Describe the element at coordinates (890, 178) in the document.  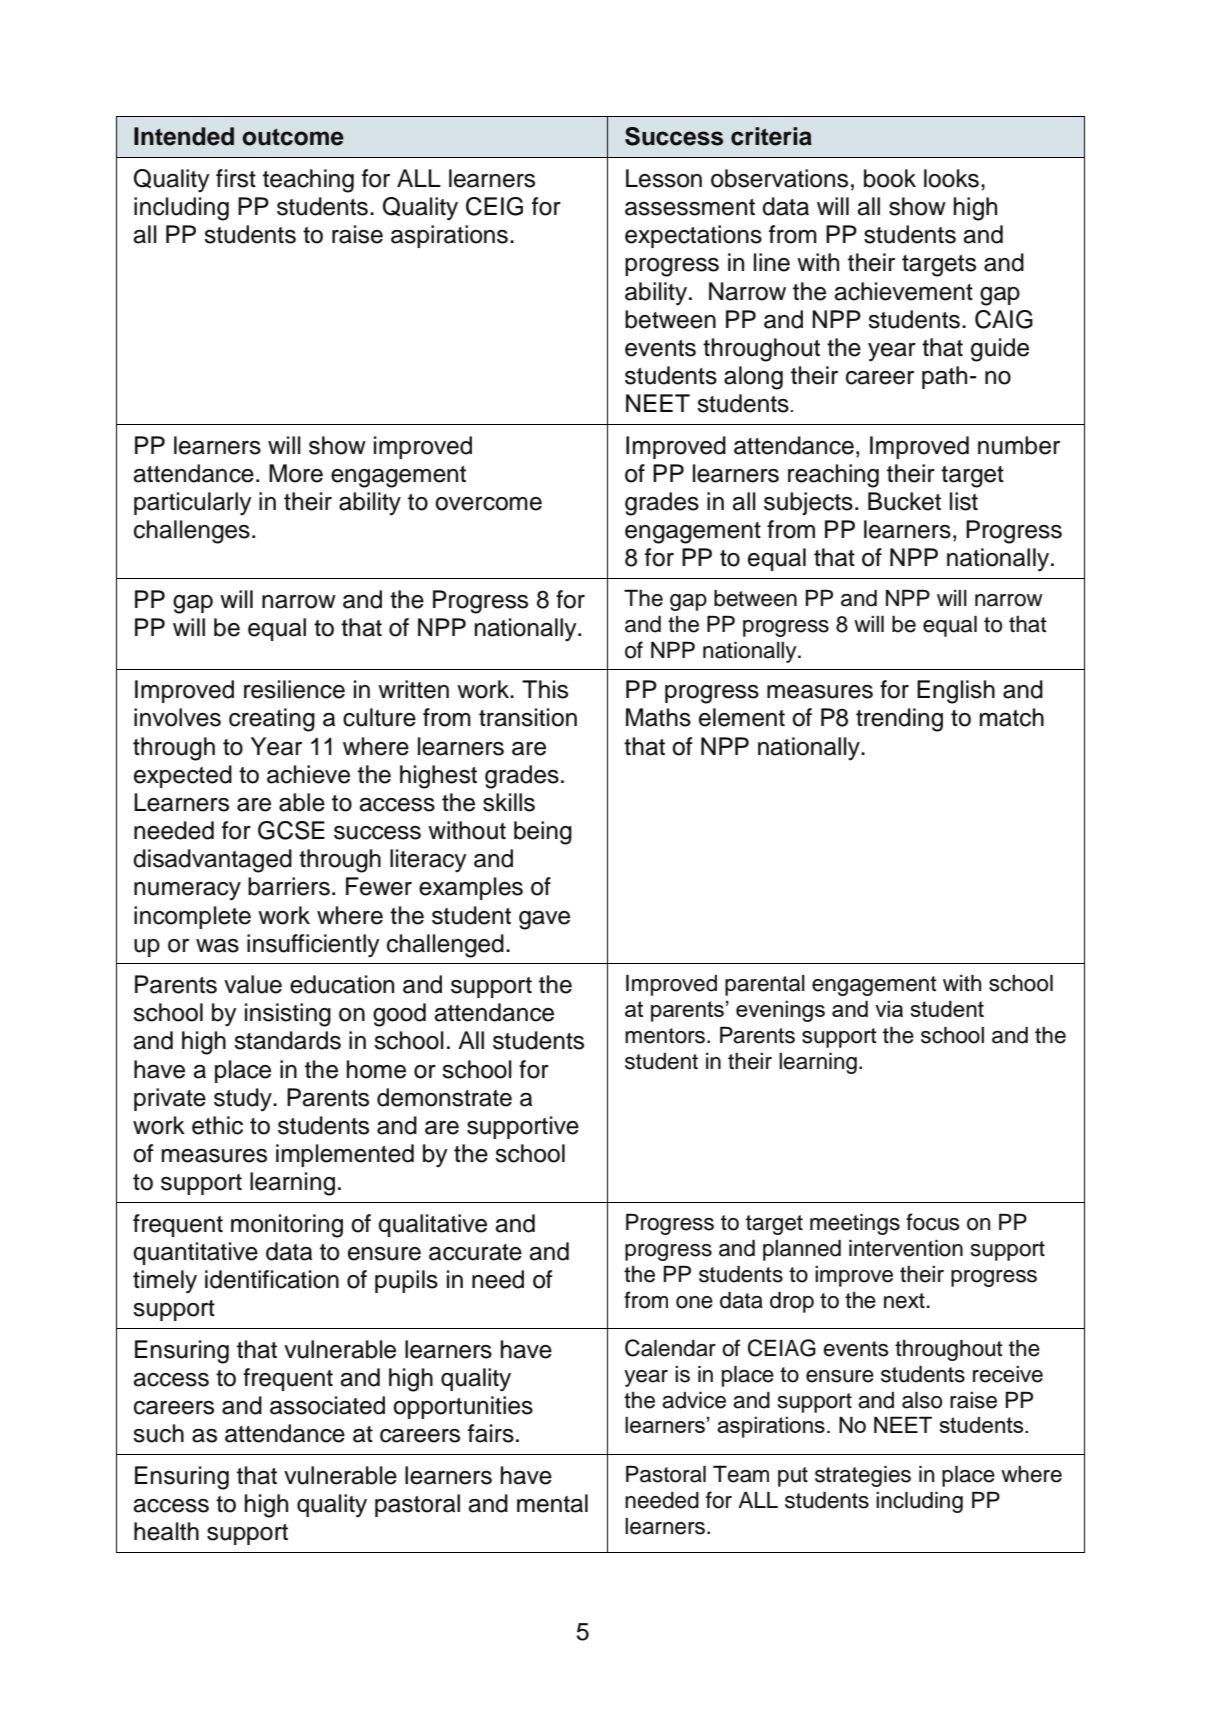
I see `book` at that location.
